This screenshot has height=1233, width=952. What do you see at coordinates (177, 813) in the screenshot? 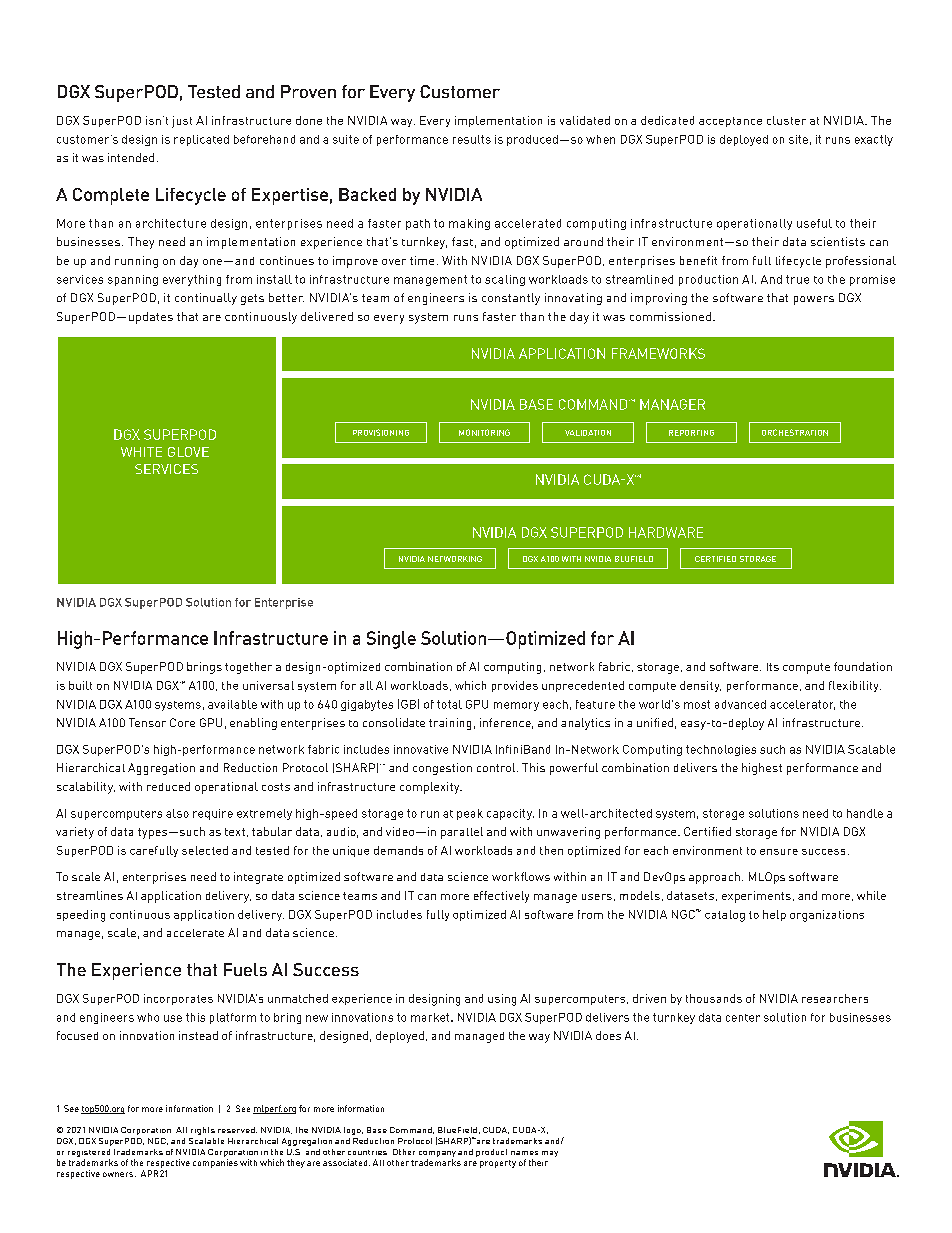
I see `also` at bounding box center [177, 813].
